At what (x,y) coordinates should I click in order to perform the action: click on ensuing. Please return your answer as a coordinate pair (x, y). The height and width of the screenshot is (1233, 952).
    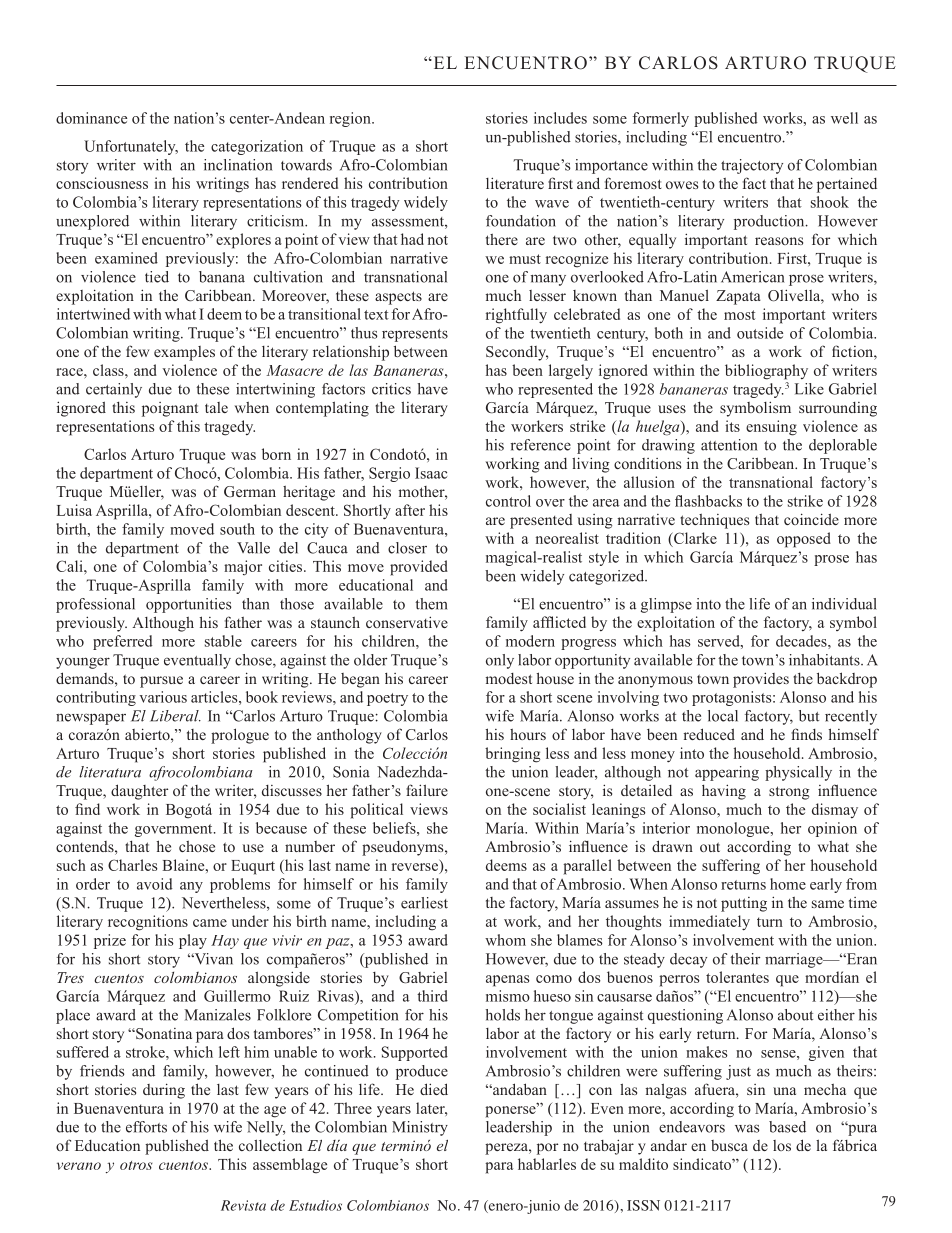
    Looking at the image, I should click on (771, 428).
